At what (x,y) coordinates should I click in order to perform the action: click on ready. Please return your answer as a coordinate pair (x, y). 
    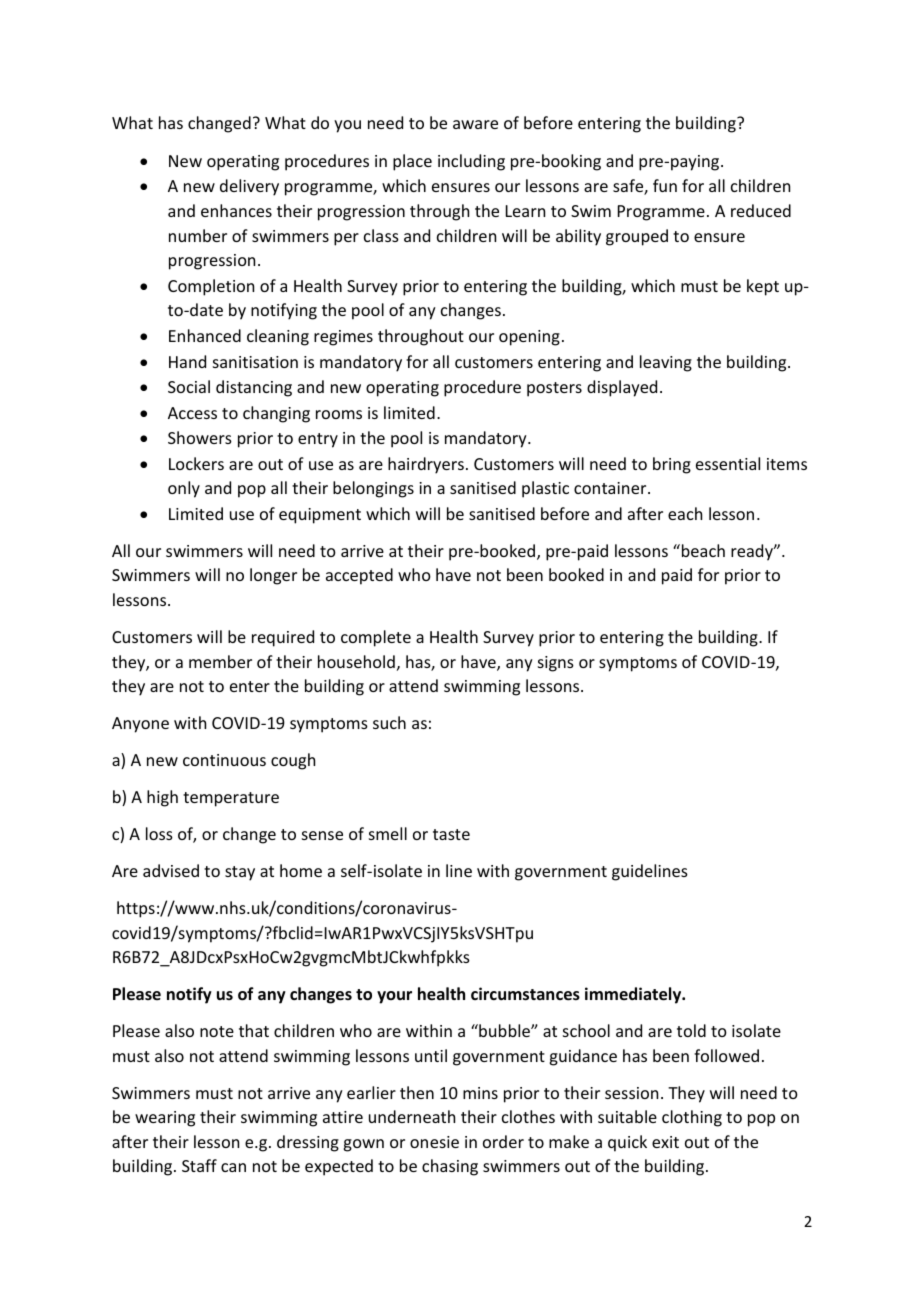
    Looking at the image, I should click on (753, 552).
